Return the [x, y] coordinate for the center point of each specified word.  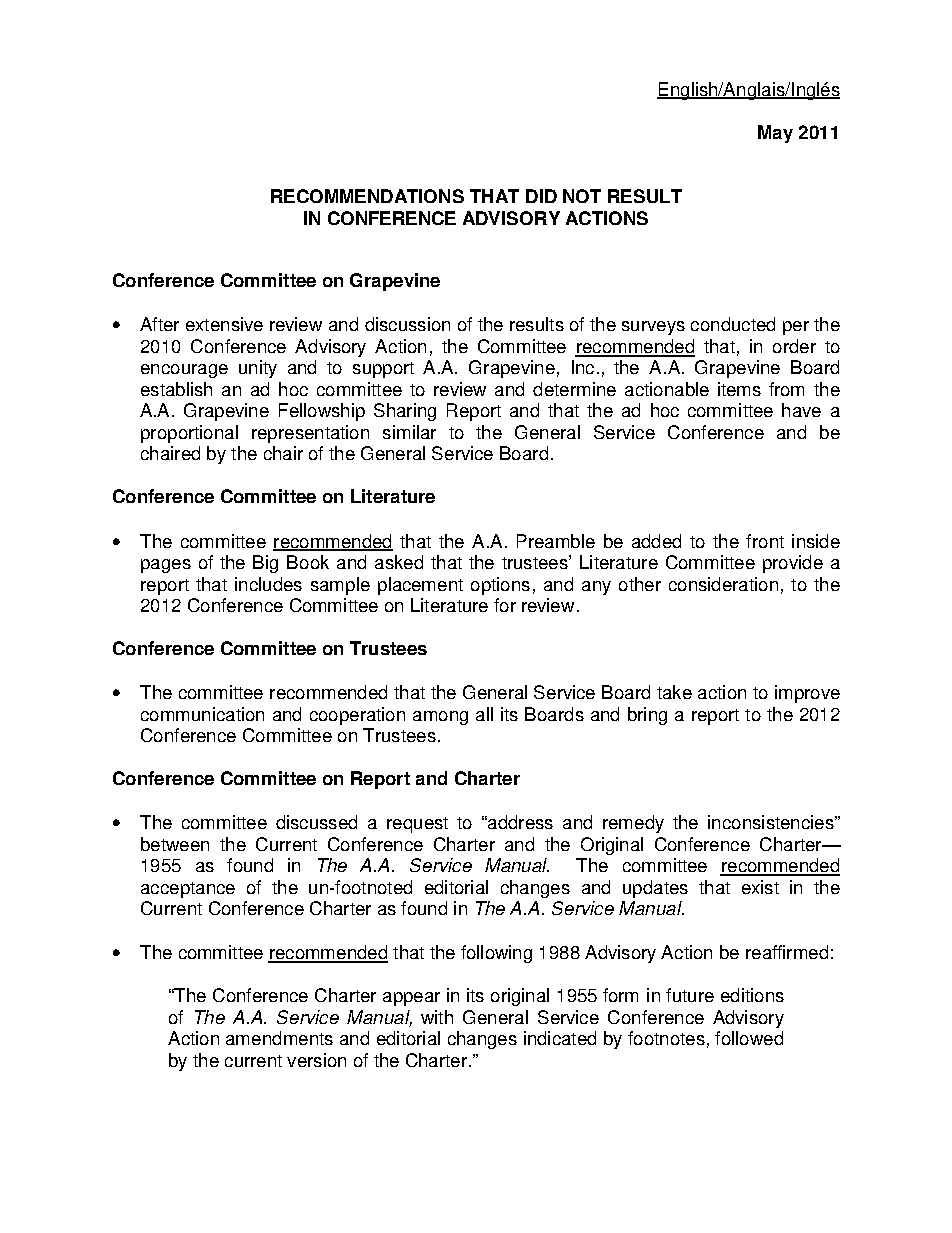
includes [268, 584]
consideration [723, 584]
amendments [279, 1038]
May [775, 134]
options [500, 586]
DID [541, 196]
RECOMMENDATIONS [367, 196]
